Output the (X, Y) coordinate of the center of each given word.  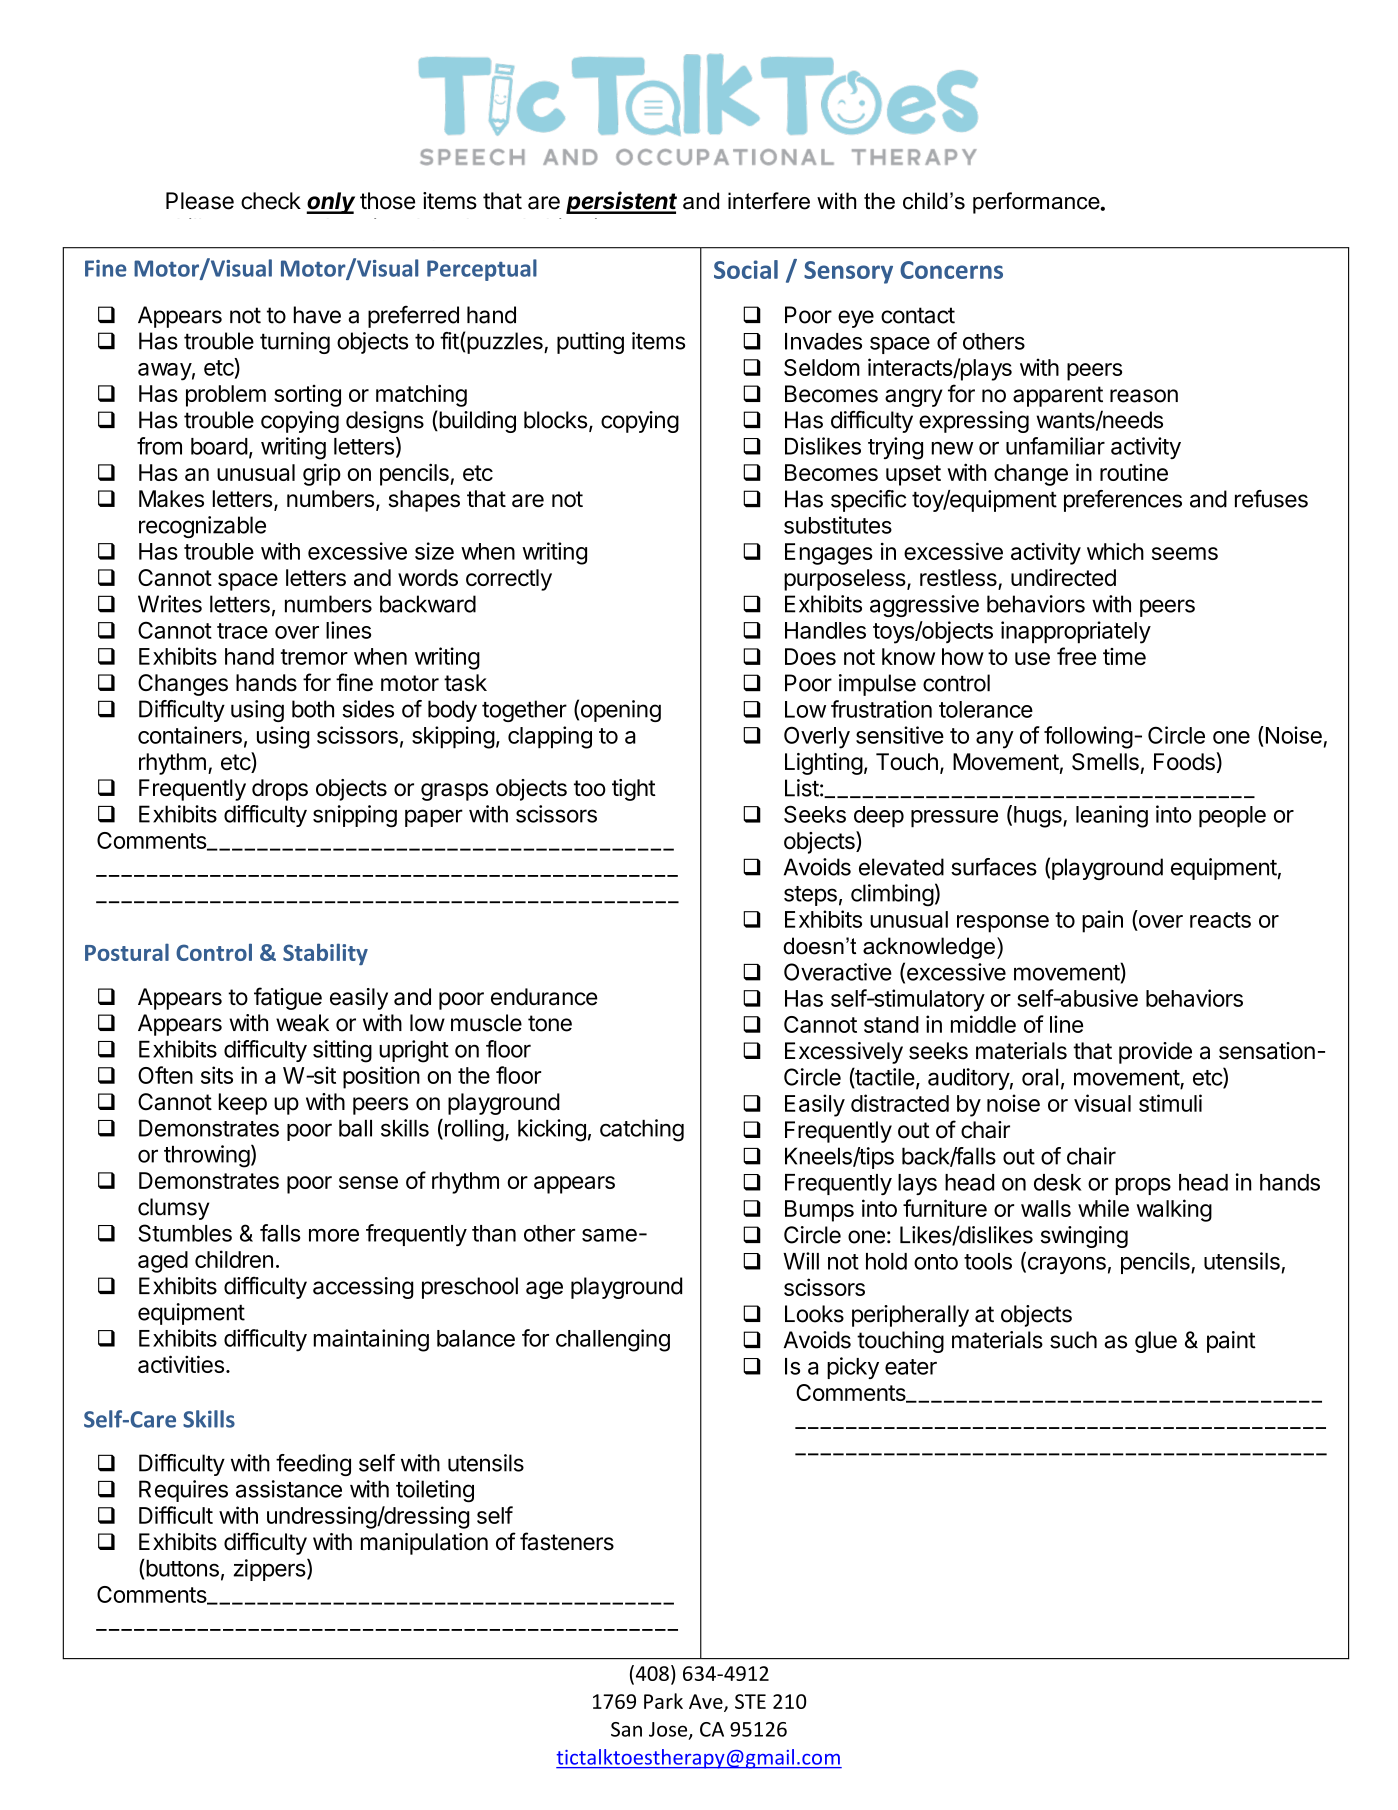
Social (746, 269)
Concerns (951, 270)
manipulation (424, 1544)
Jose (669, 1730)
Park (663, 1701)
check (271, 201)
